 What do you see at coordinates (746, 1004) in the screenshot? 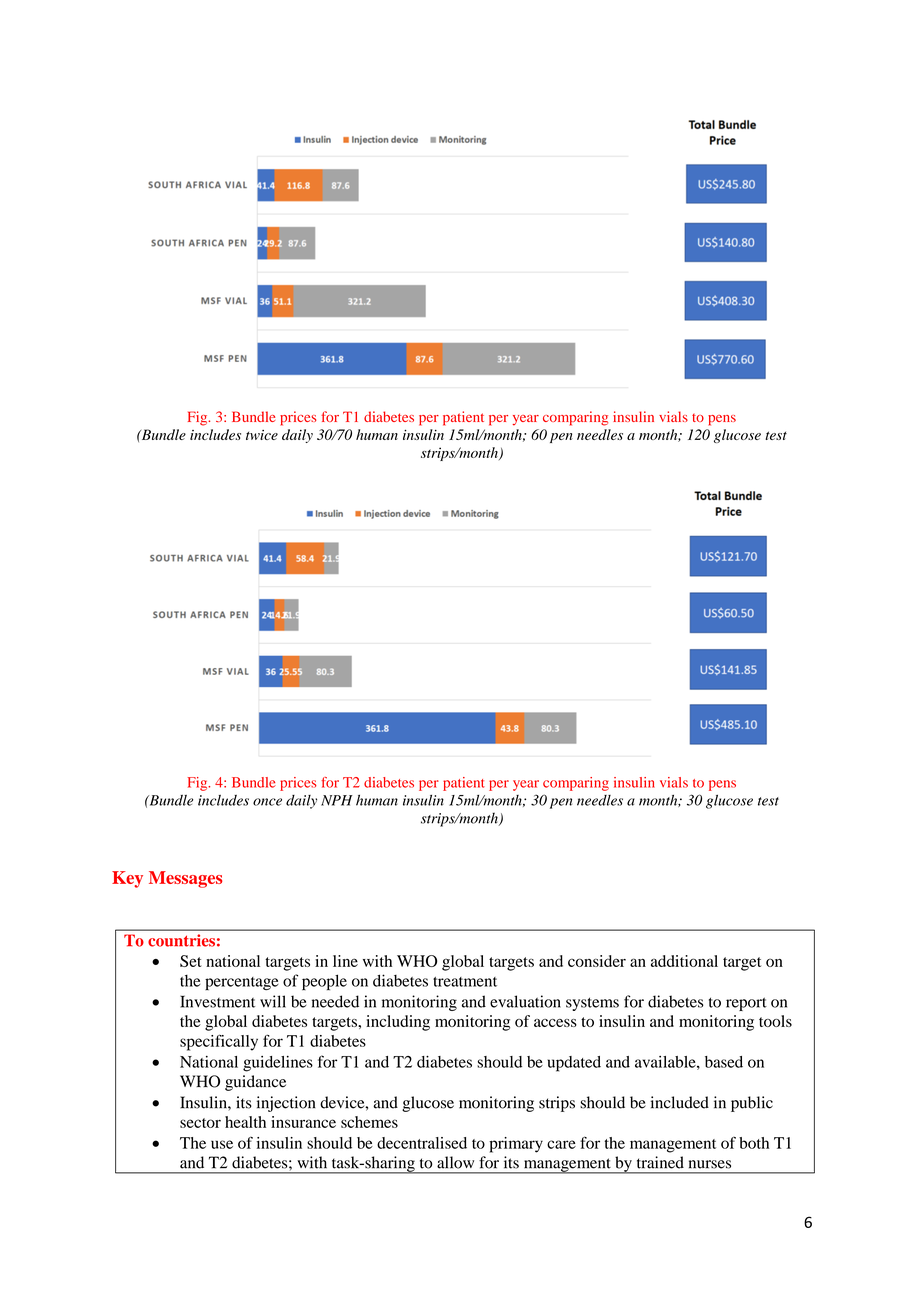
I see `report` at bounding box center [746, 1004].
